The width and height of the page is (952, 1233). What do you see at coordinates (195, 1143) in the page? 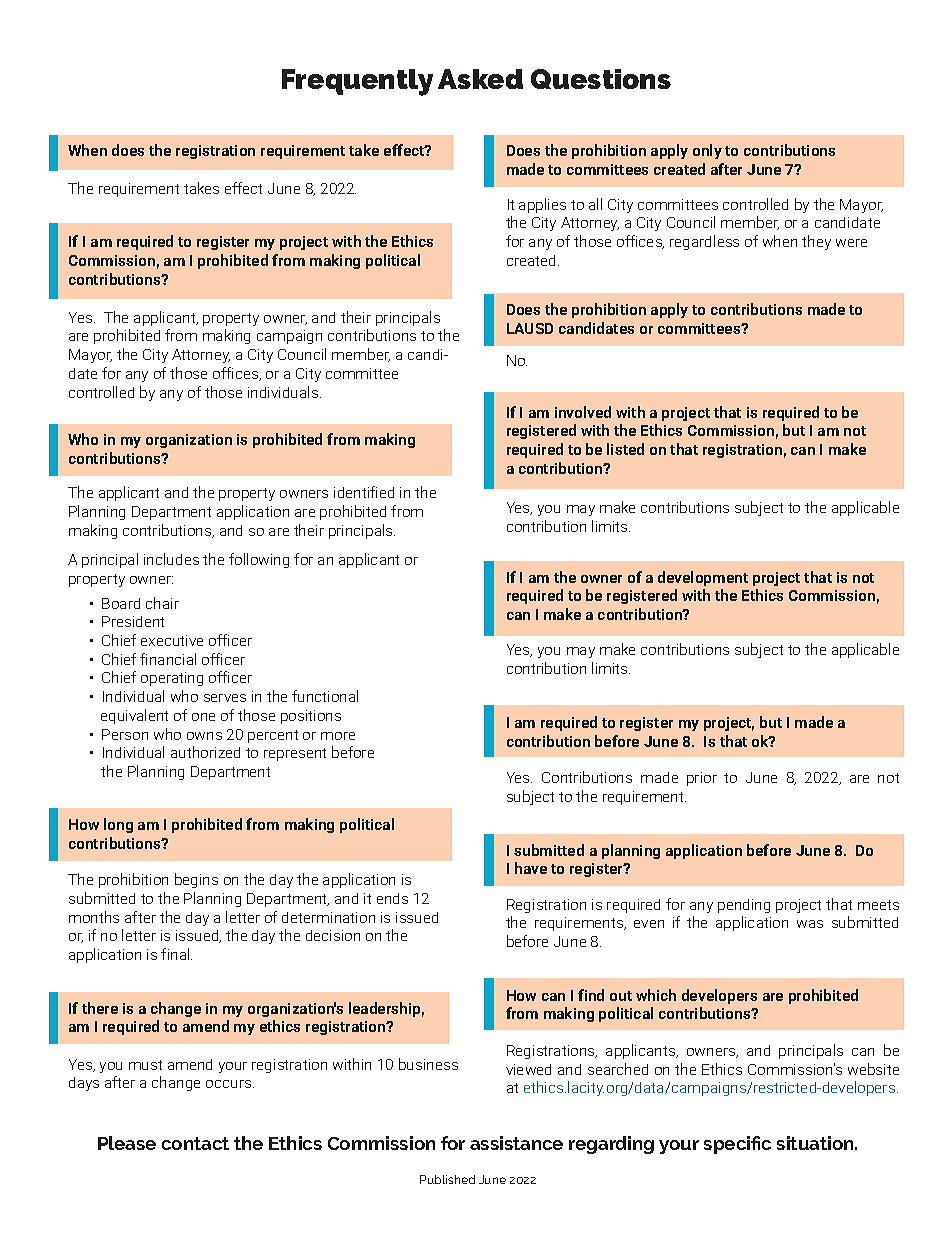
I see `contact` at bounding box center [195, 1143].
